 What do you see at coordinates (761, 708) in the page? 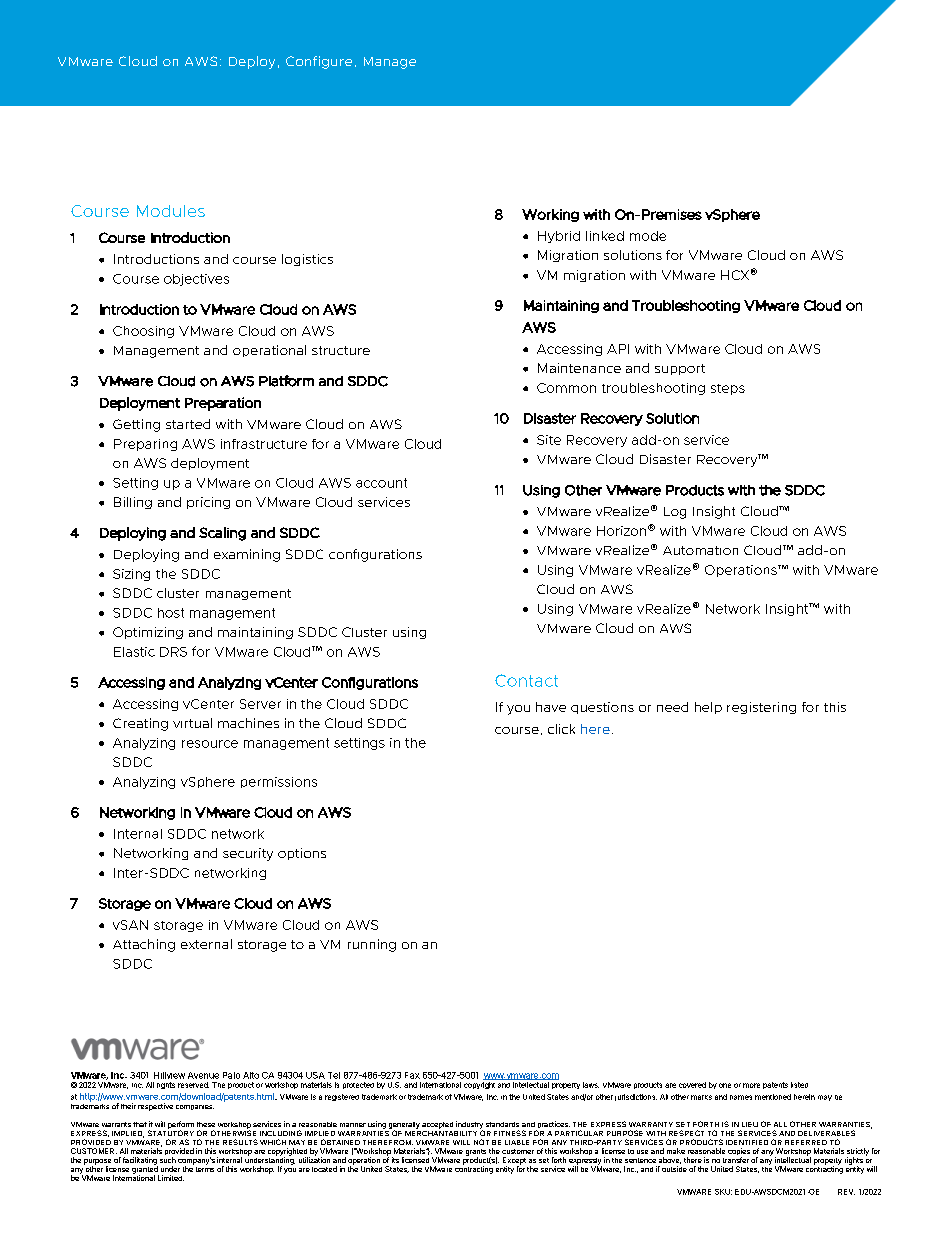
I see `registering` at bounding box center [761, 708].
